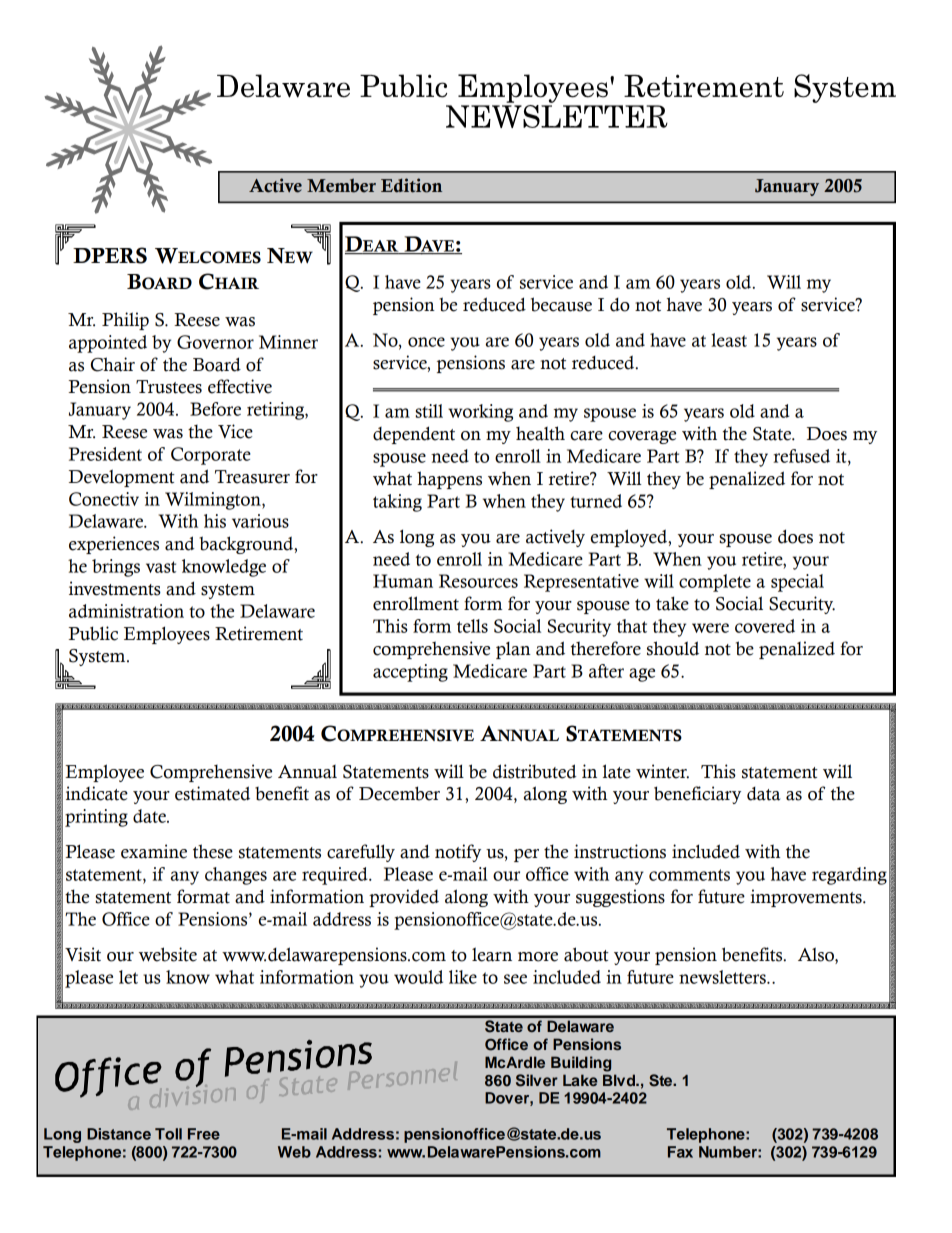 The image size is (952, 1233). Describe the element at coordinates (449, 480) in the page. I see `happens` at that location.
